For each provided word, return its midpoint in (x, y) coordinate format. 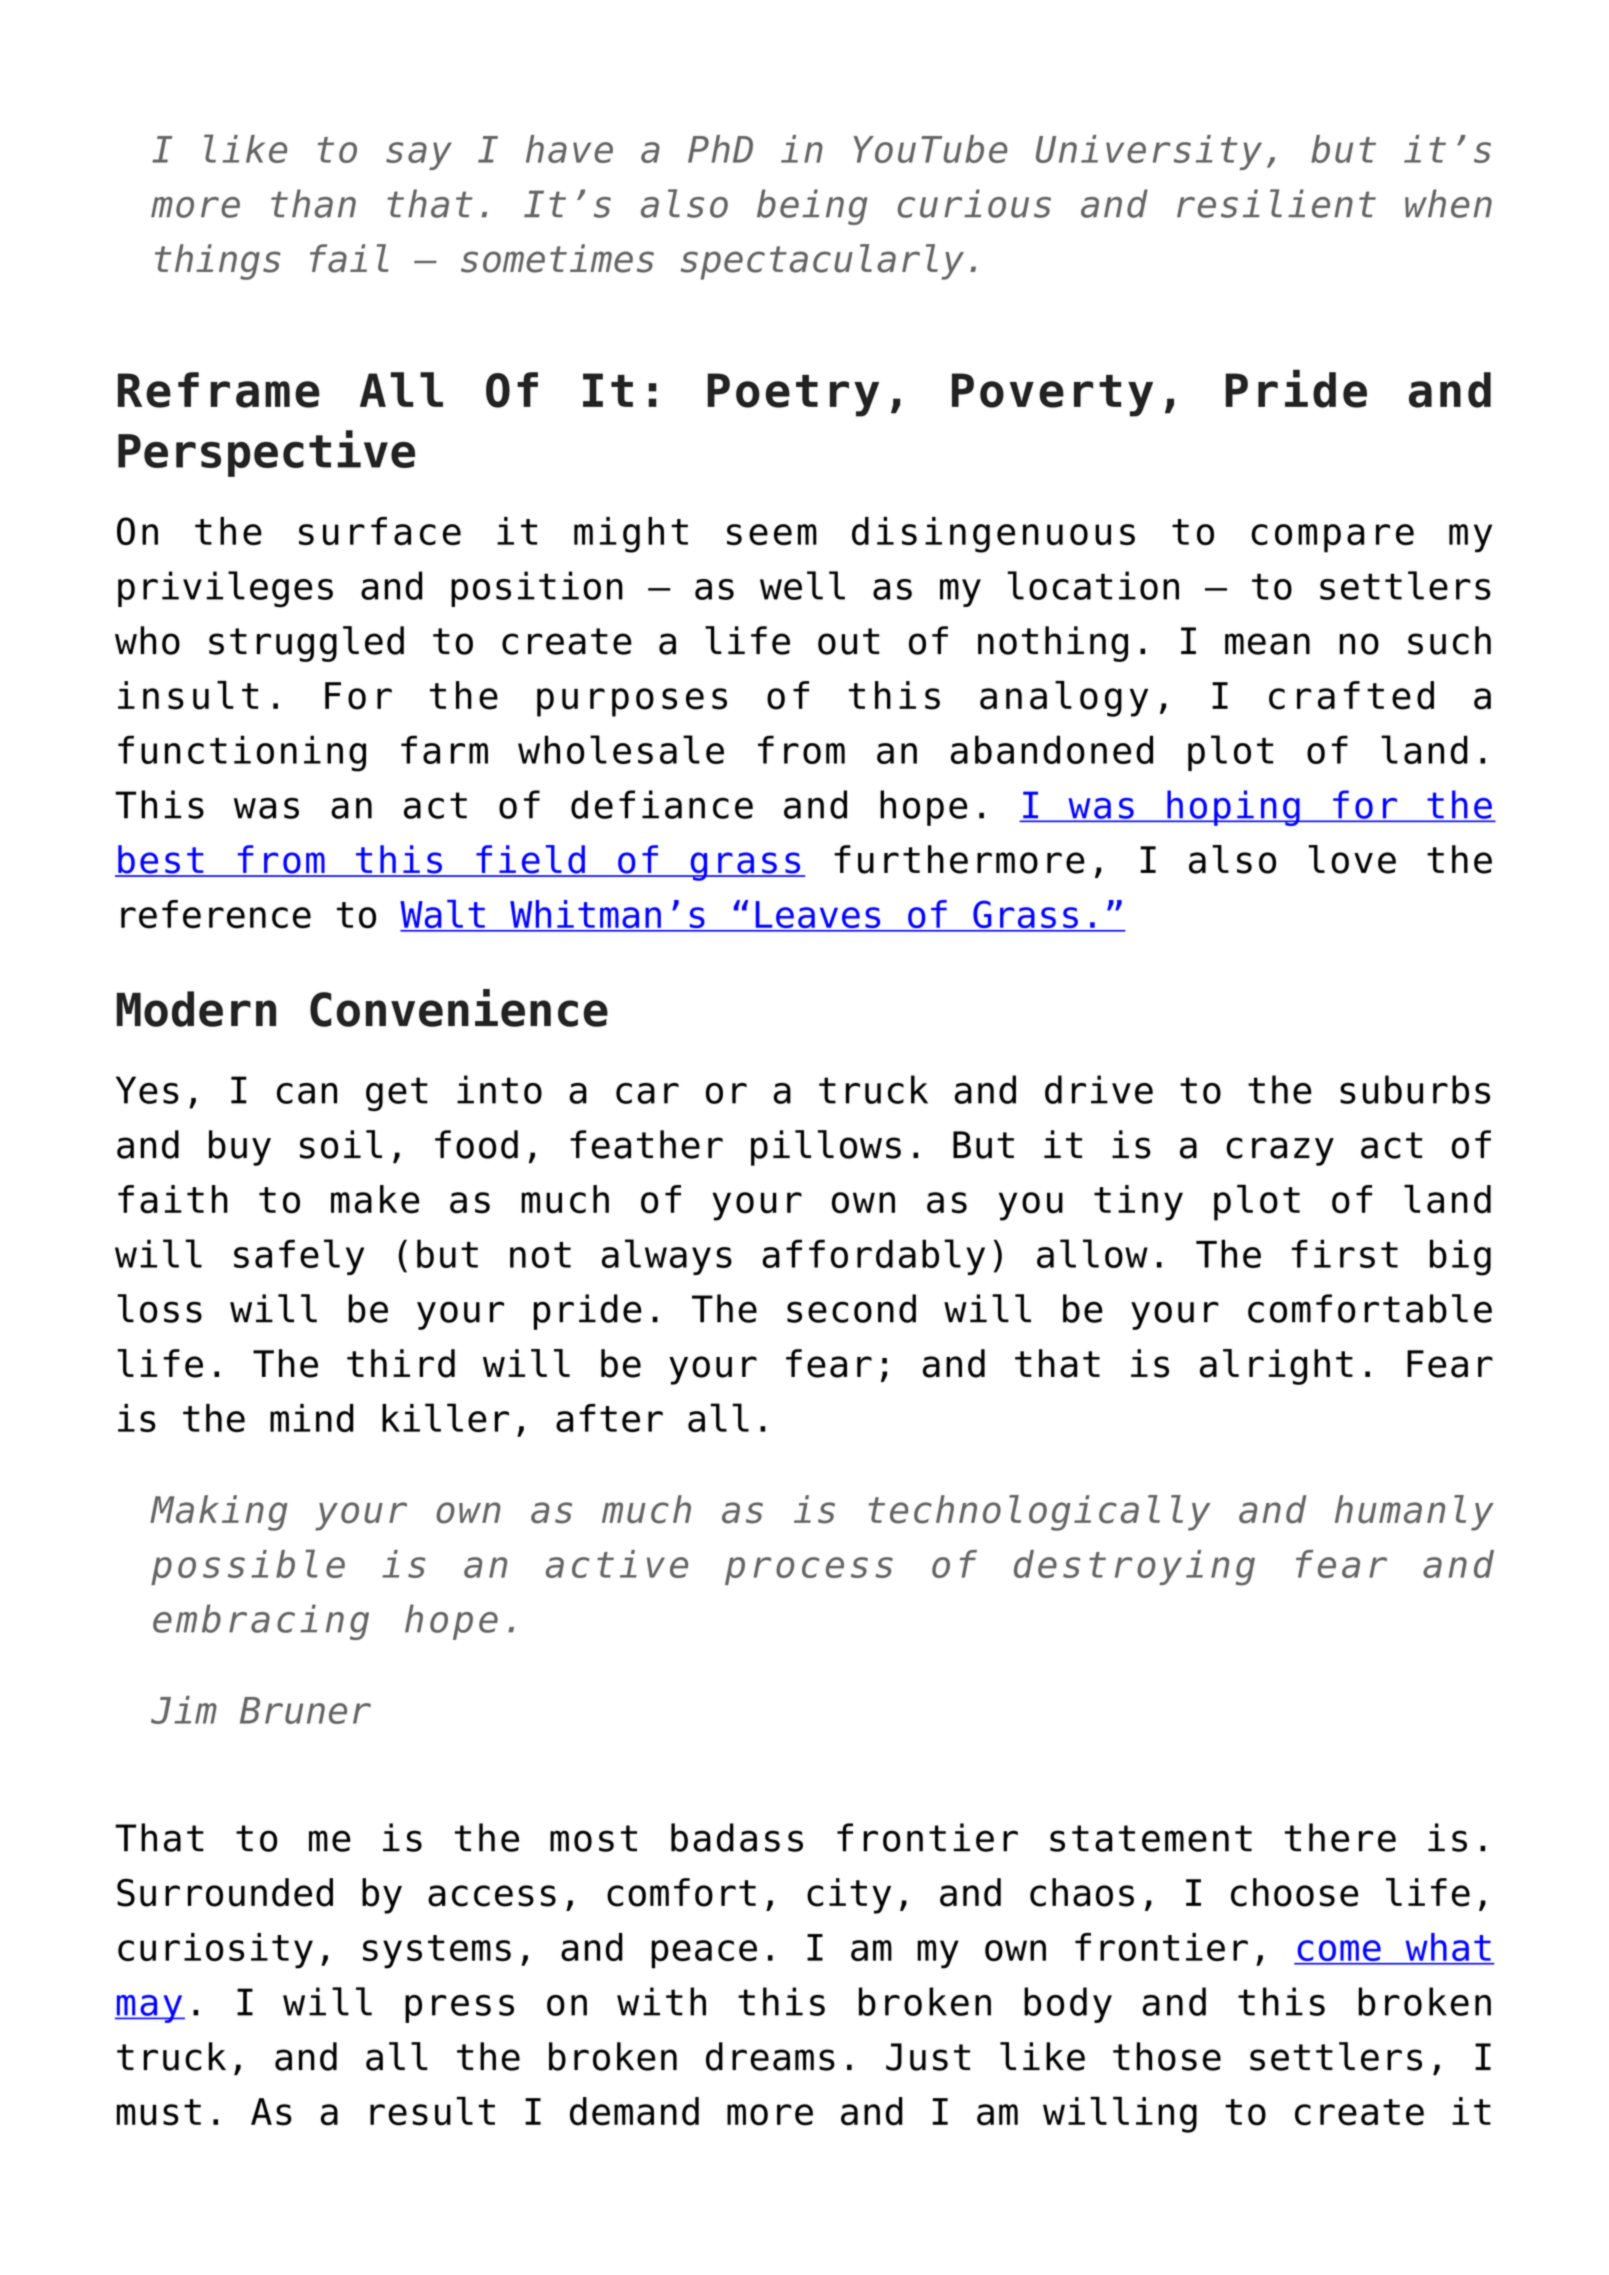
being (812, 207)
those (1167, 2056)
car (647, 1093)
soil (341, 1144)
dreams (770, 2056)
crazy (1280, 1151)
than (313, 203)
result (432, 2111)
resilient (1276, 203)
